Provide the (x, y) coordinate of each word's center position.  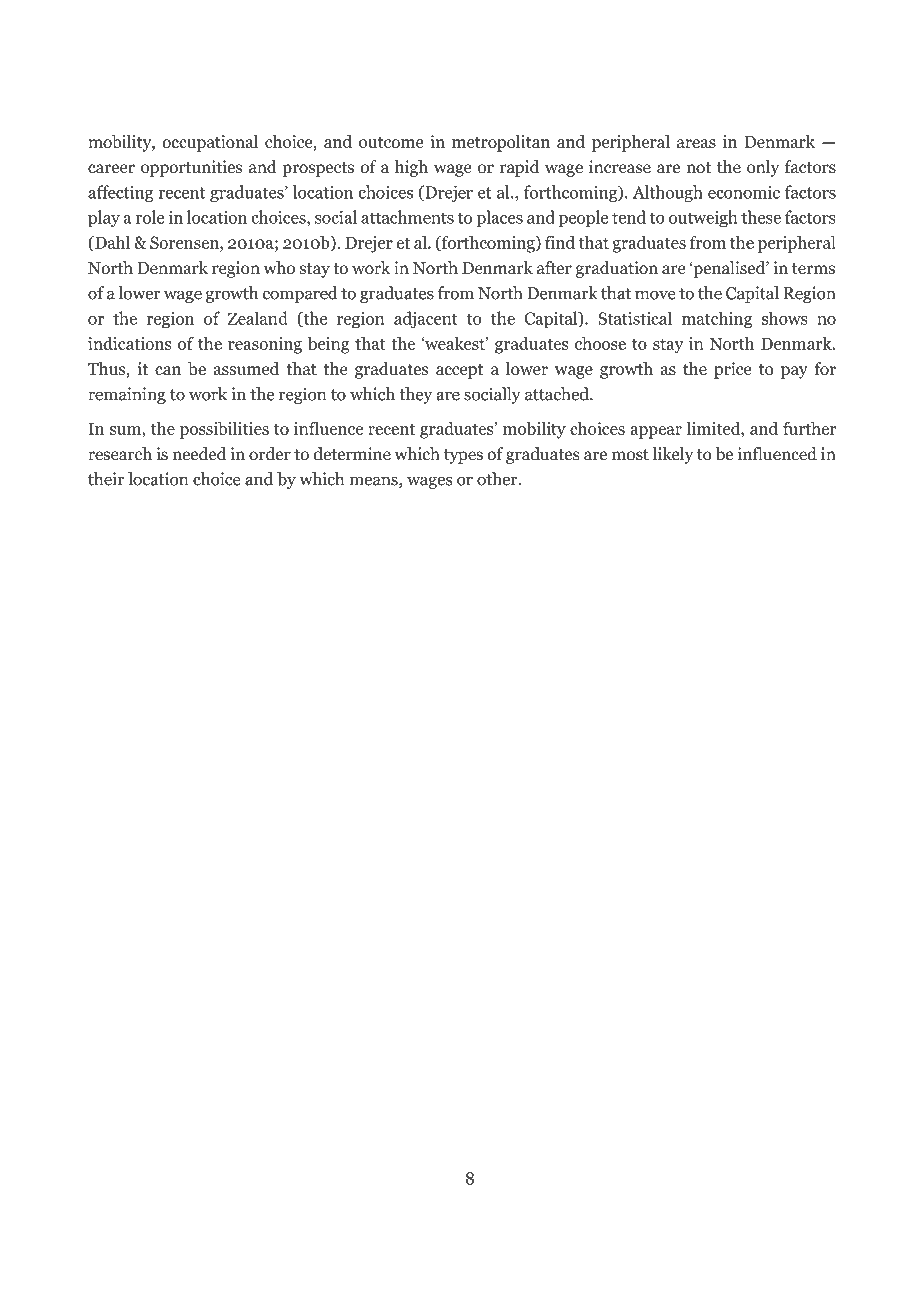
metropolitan (501, 143)
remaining (127, 395)
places (499, 219)
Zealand (258, 318)
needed (199, 454)
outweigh (703, 219)
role (150, 217)
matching (716, 320)
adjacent (426, 320)
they (415, 395)
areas (696, 143)
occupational (210, 143)
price (733, 370)
